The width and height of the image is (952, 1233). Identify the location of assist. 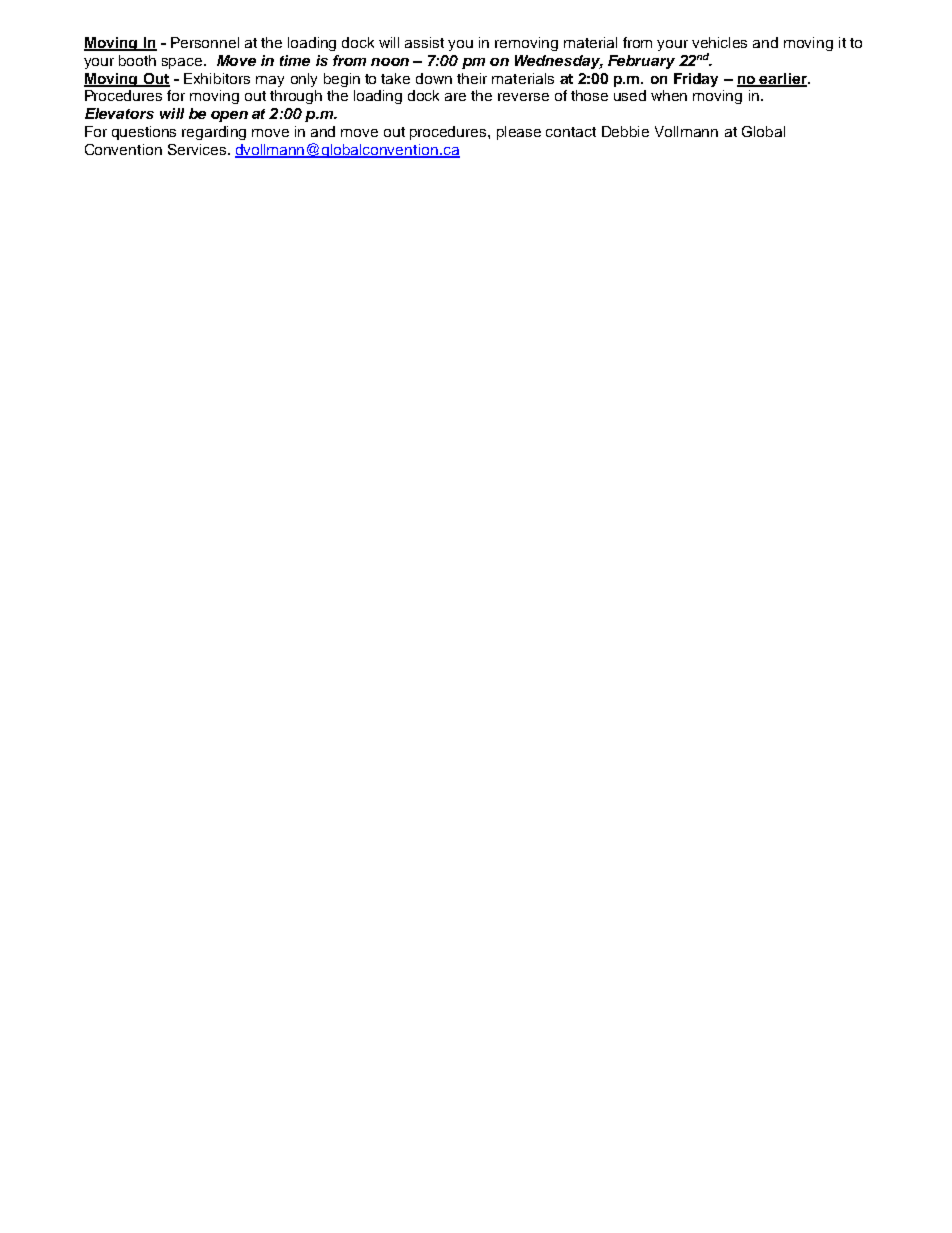
(424, 42).
